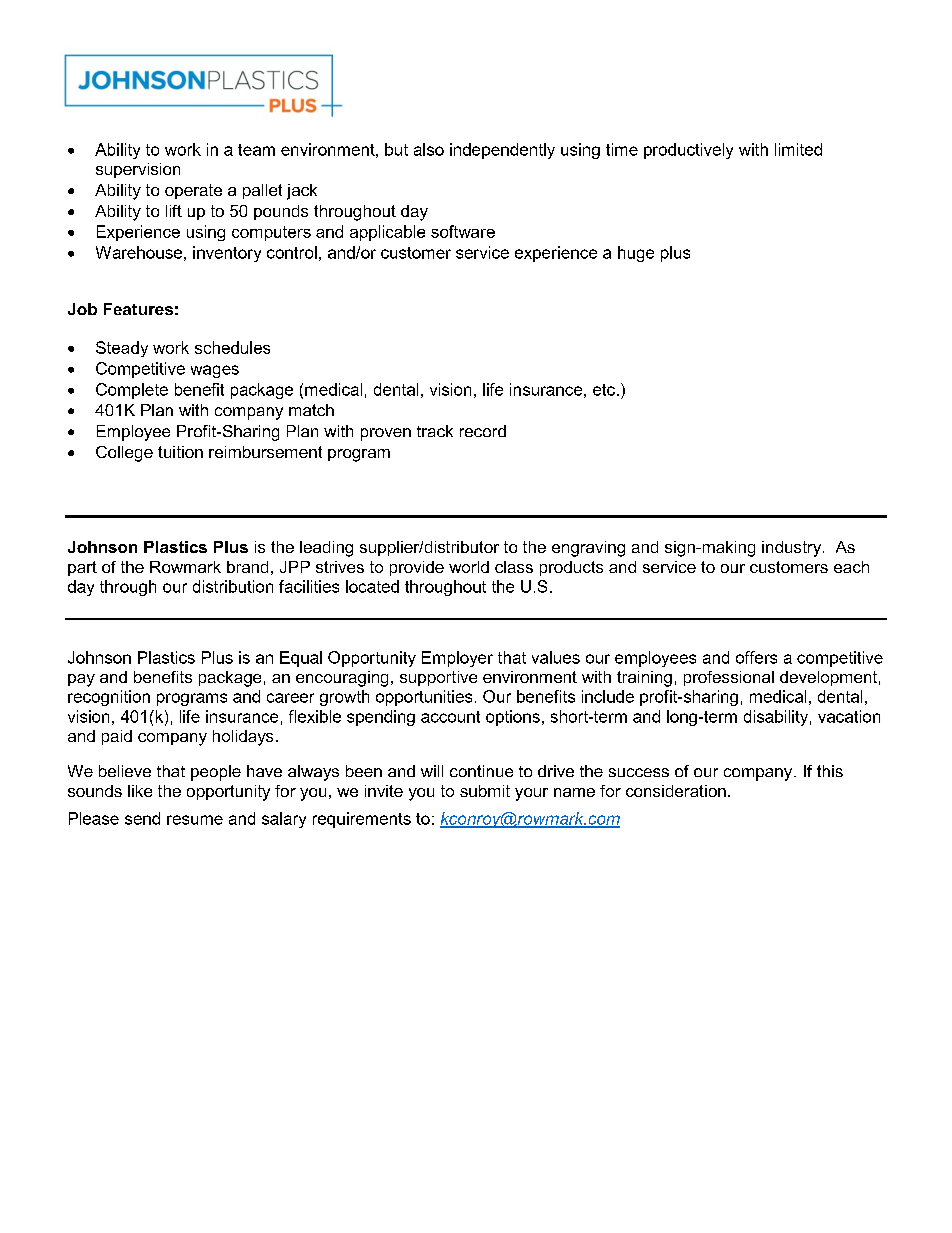  What do you see at coordinates (140, 791) in the screenshot?
I see `like` at bounding box center [140, 791].
